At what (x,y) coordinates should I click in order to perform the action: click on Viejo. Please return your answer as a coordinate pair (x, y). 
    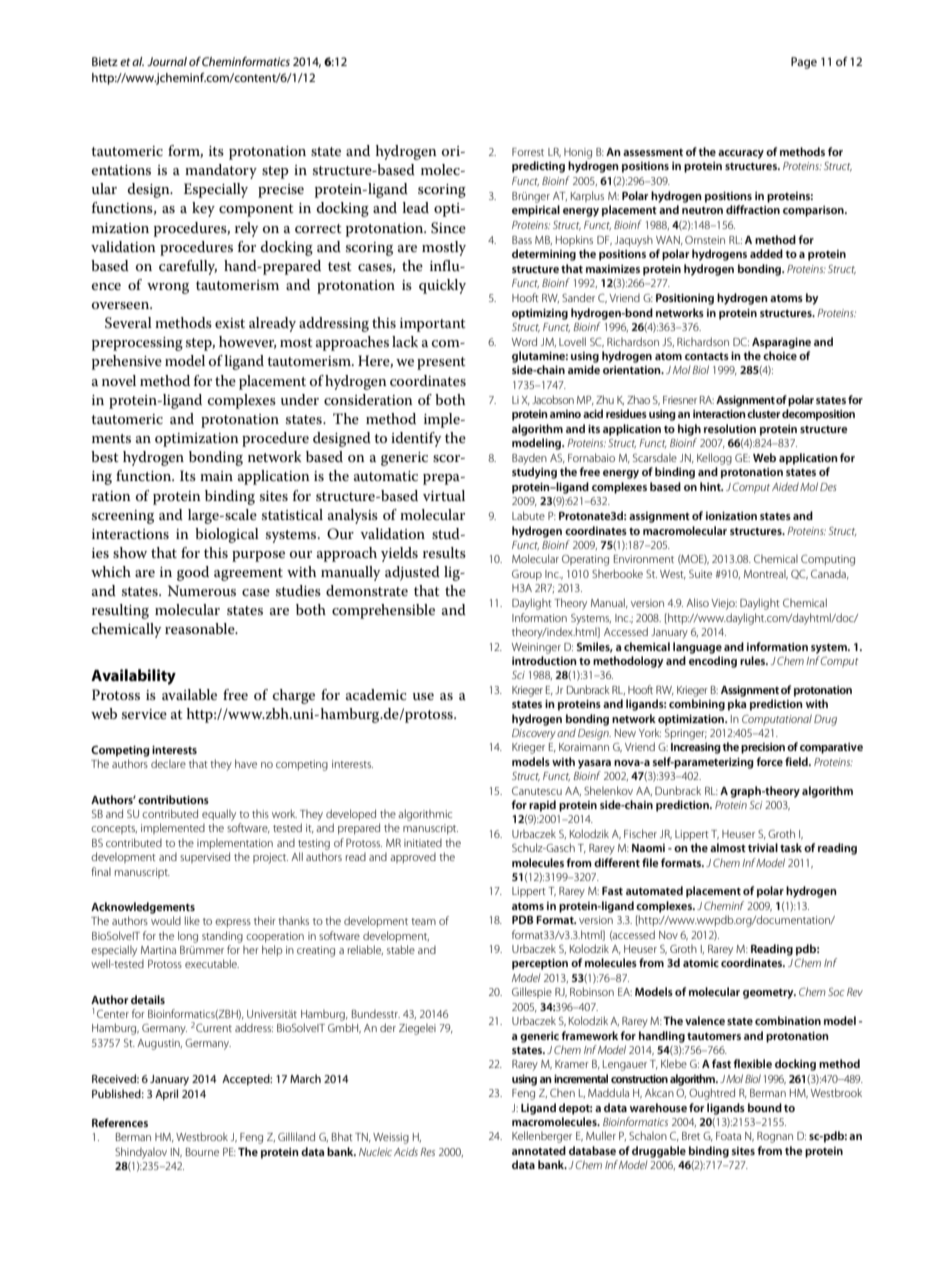
    Looking at the image, I should click on (724, 604).
